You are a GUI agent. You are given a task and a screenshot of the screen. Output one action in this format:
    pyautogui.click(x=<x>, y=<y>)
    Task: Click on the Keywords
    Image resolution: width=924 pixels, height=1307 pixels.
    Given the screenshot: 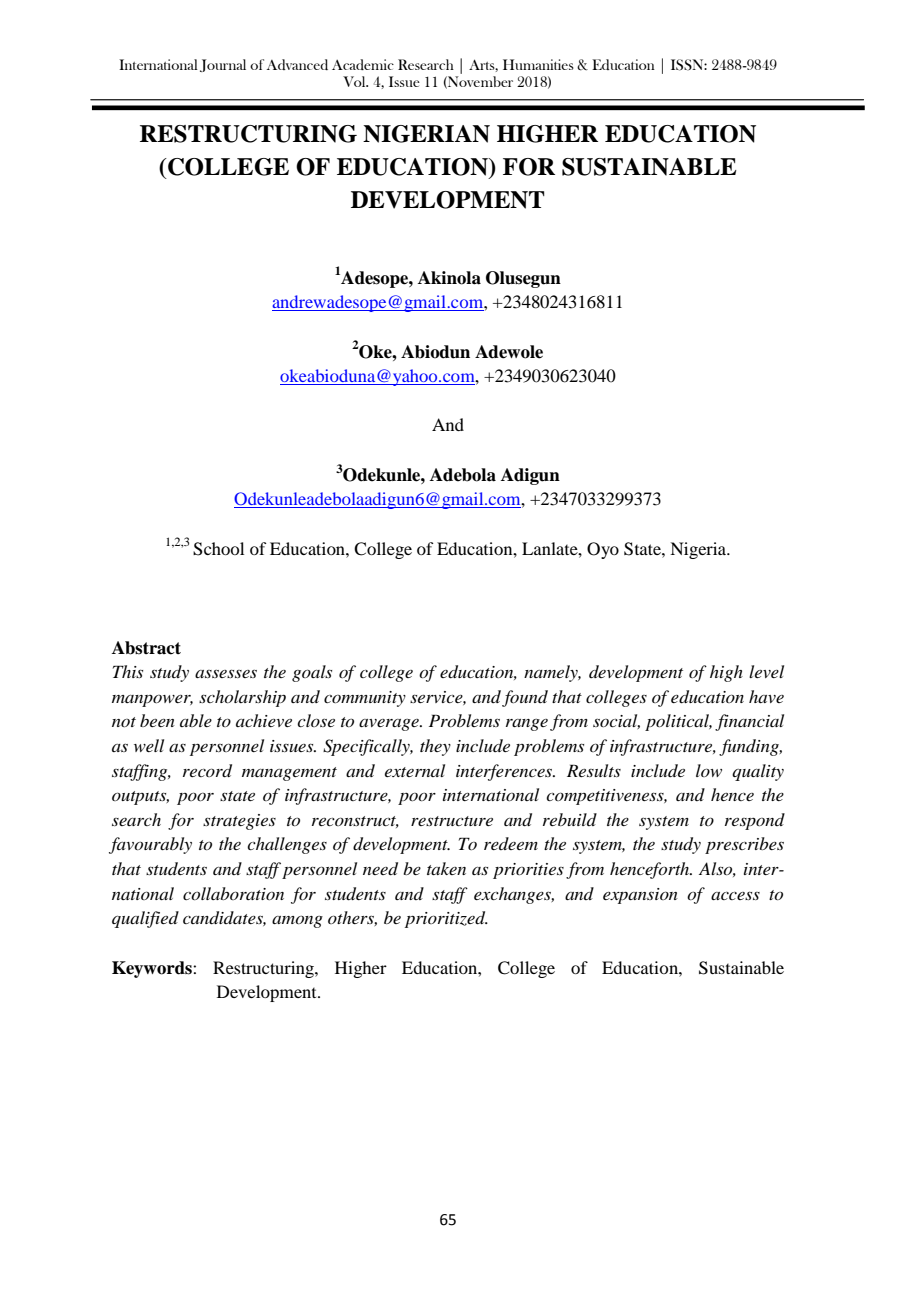 What is the action you would take?
    pyautogui.click(x=153, y=969)
